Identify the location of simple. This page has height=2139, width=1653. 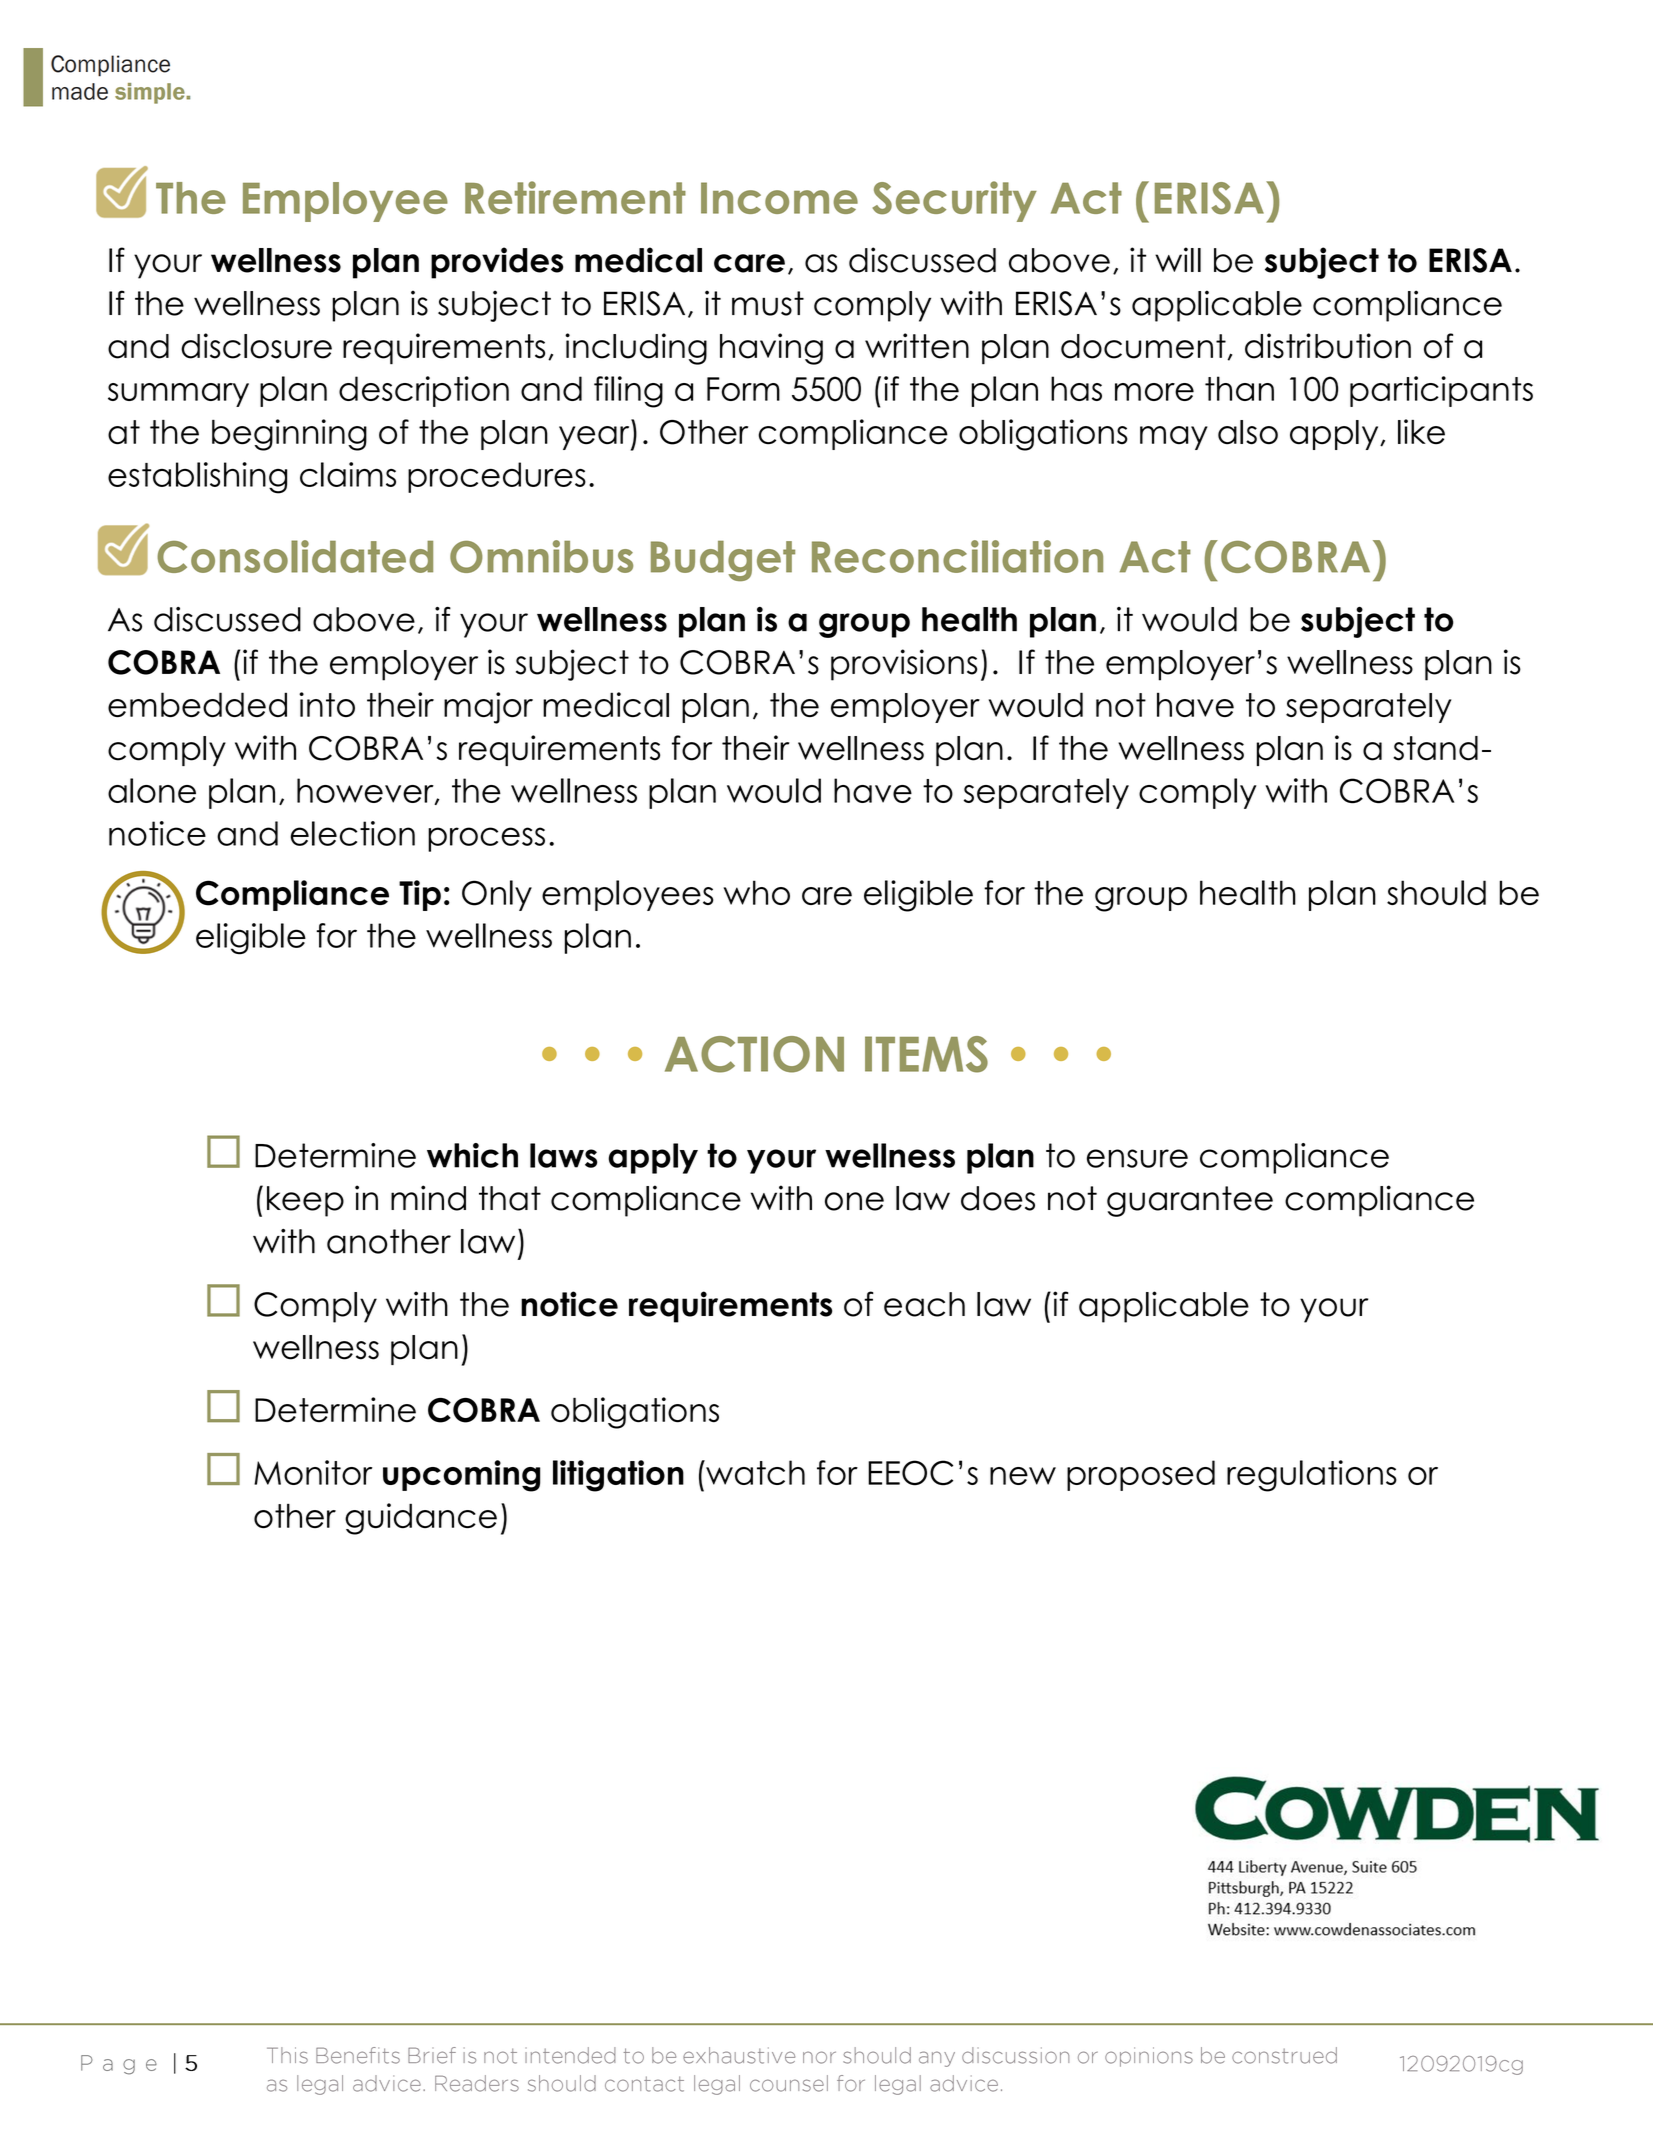
(151, 93).
